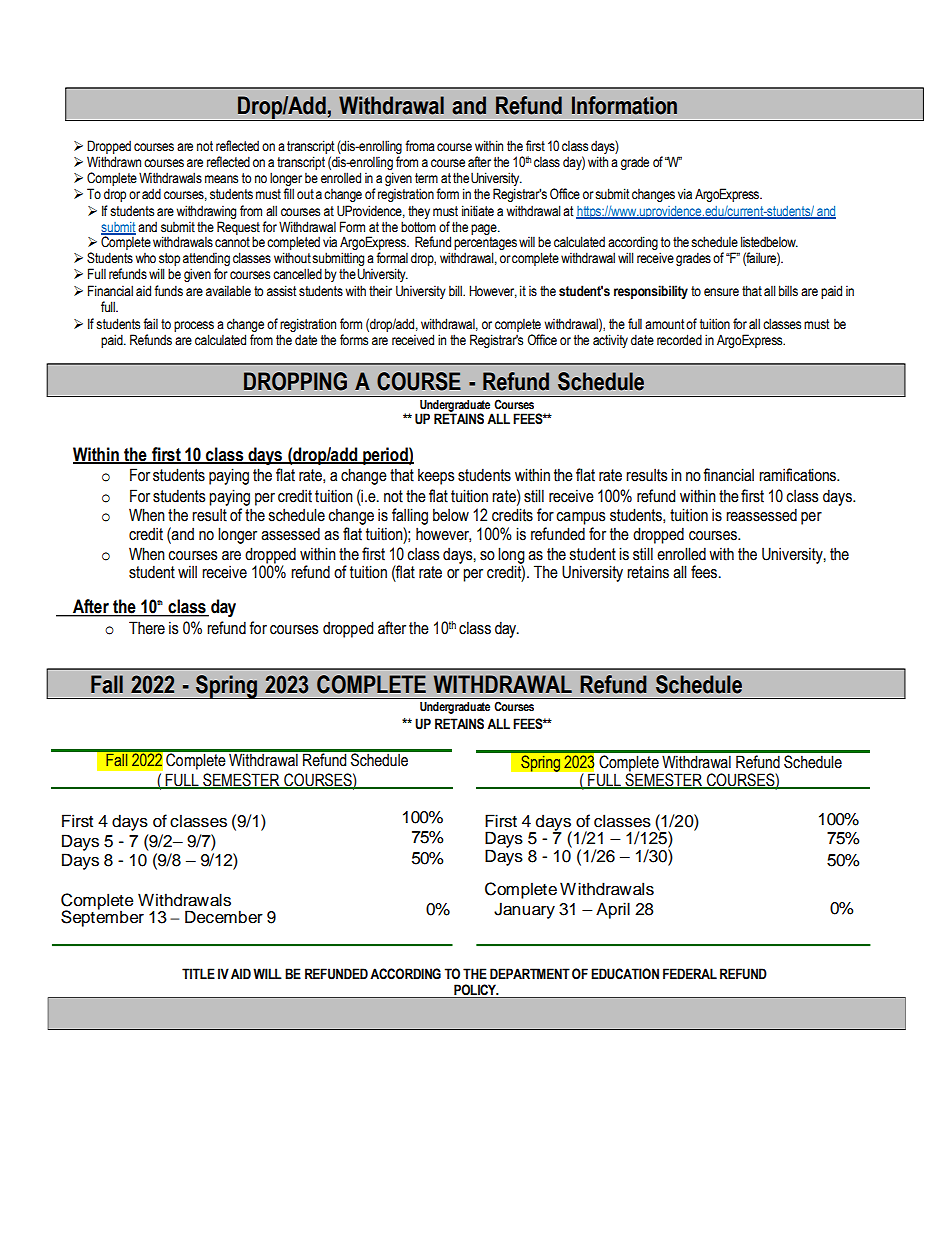 The width and height of the document is (952, 1233). Describe the element at coordinates (147, 628) in the document. I see `There` at that location.
